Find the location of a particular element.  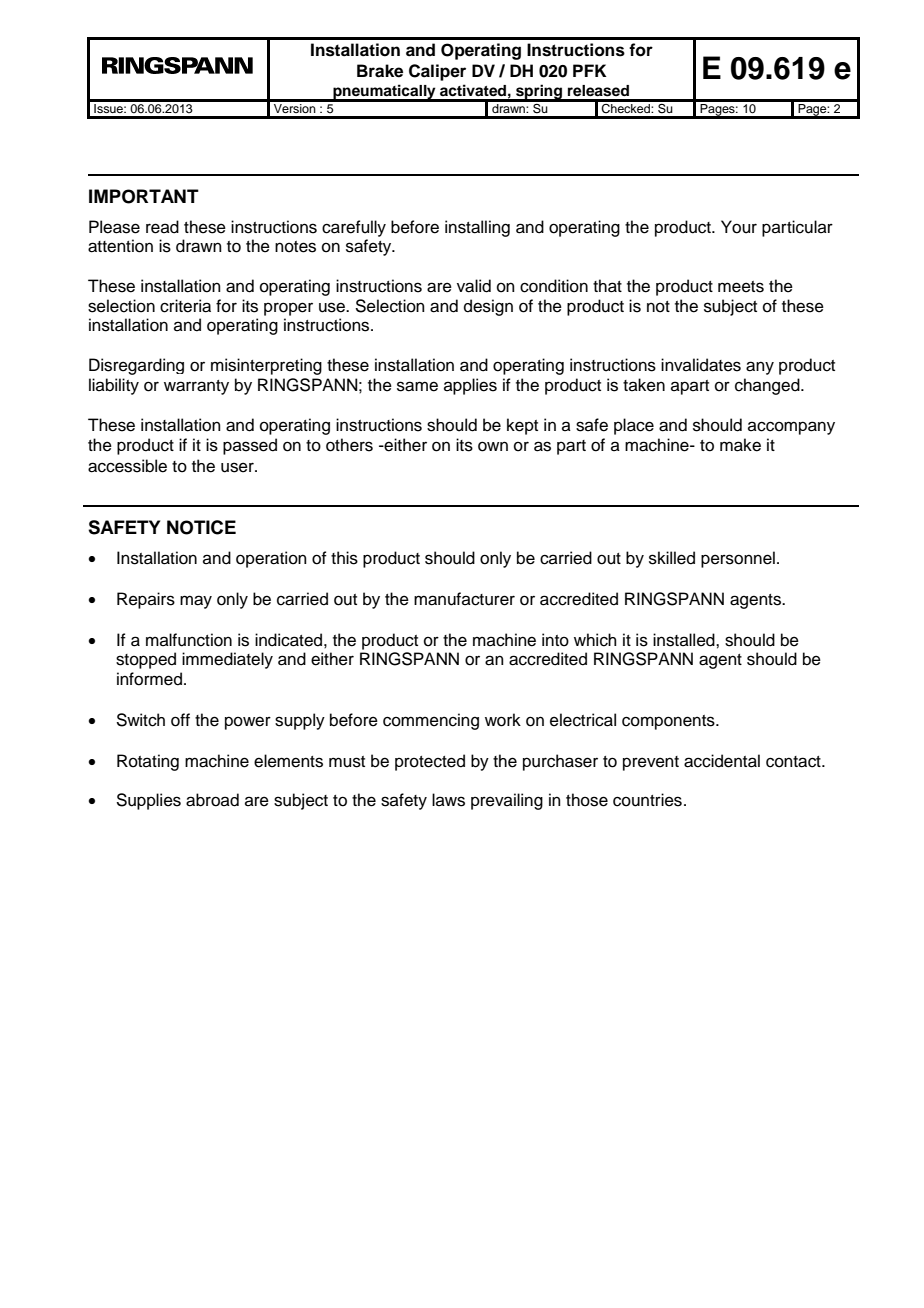

laws is located at coordinates (448, 800).
